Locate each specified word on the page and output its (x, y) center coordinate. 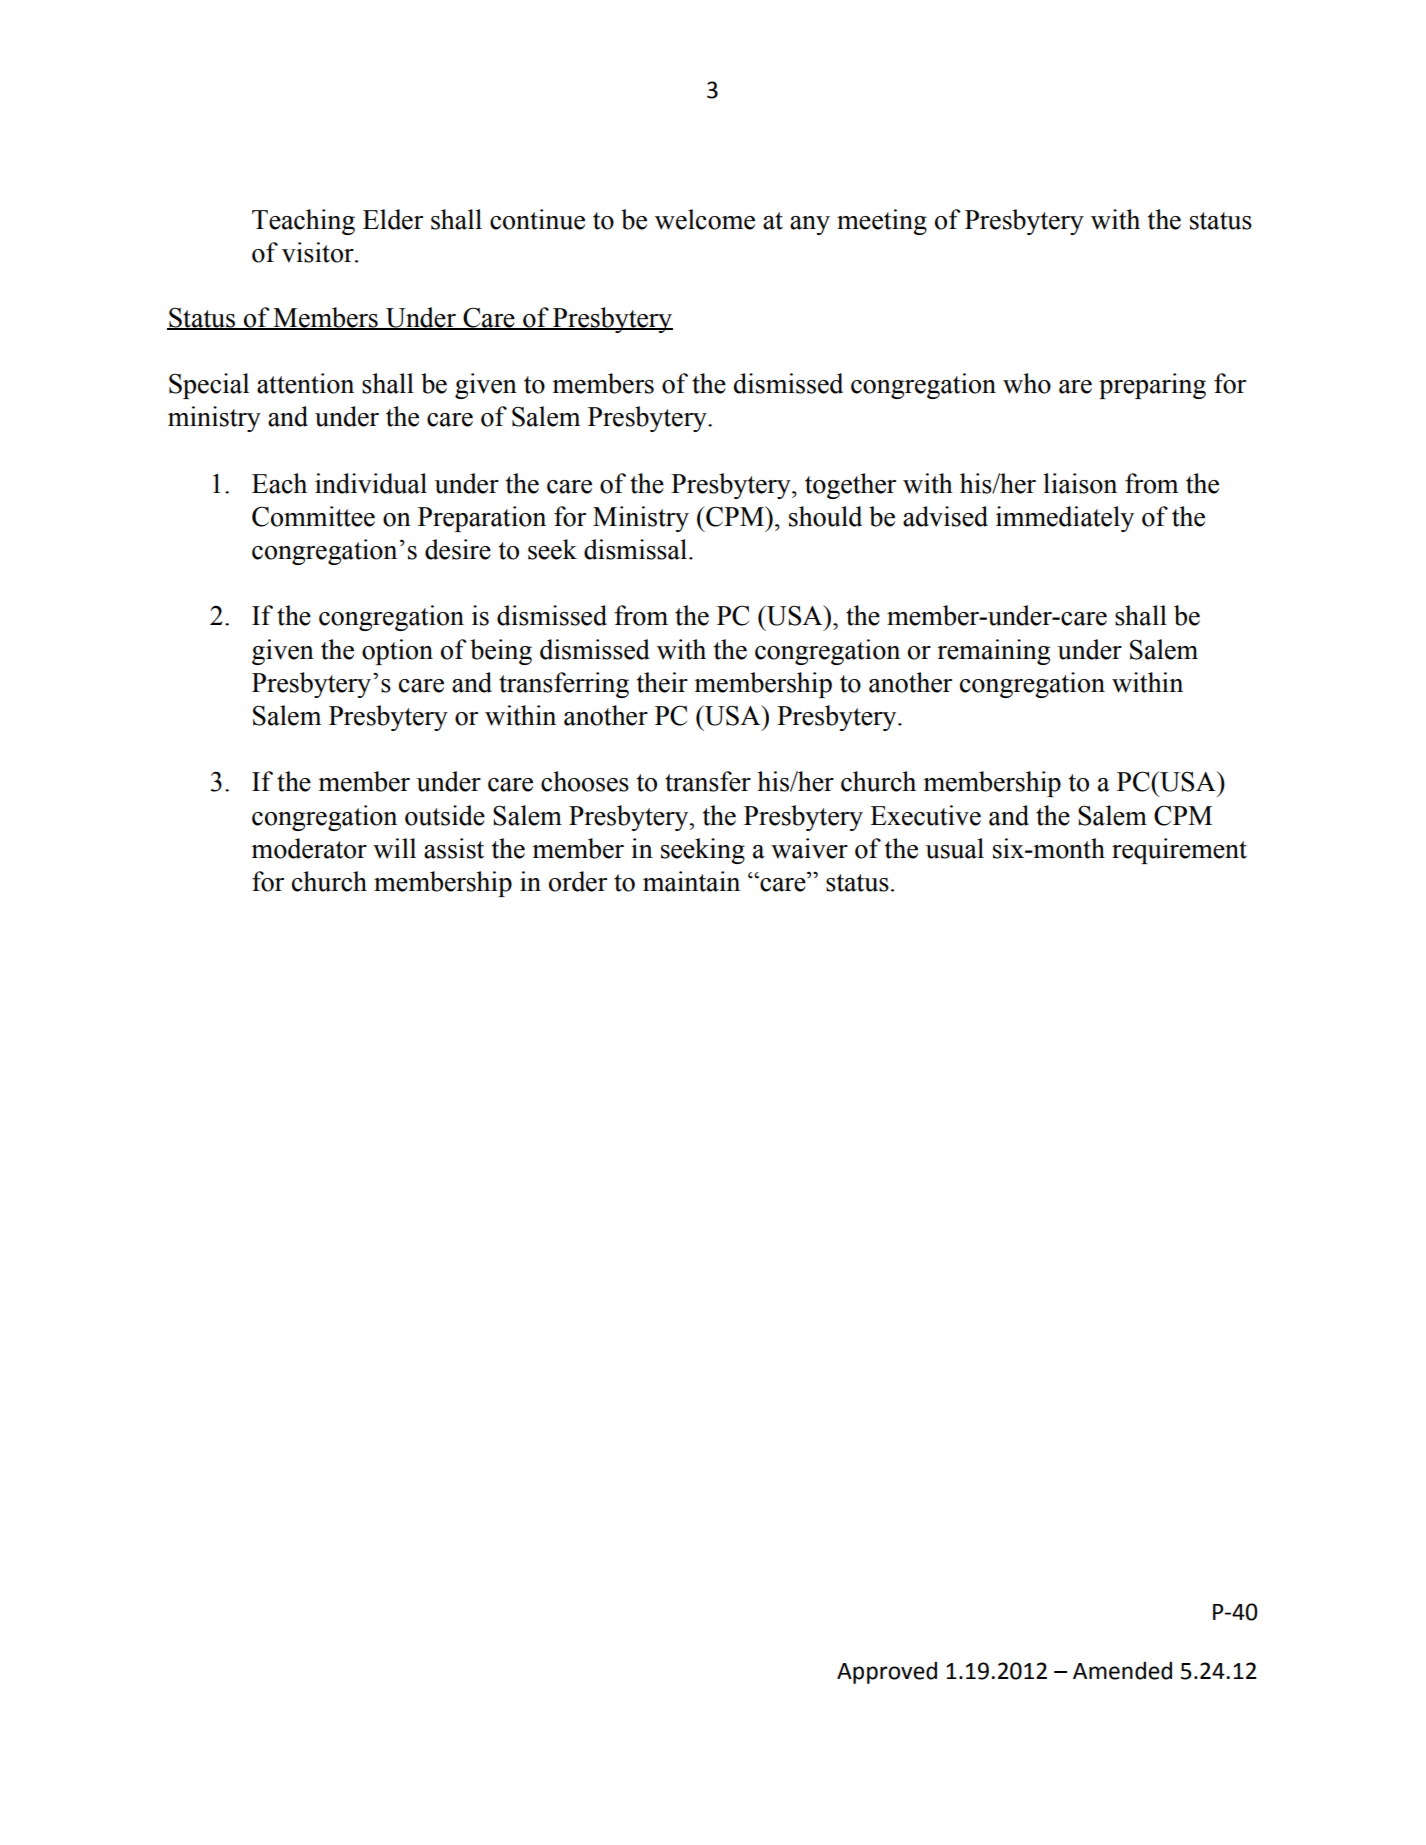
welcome (705, 219)
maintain (691, 881)
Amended (1122, 1671)
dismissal (637, 549)
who (1027, 383)
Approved (887, 1673)
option (397, 652)
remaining (993, 652)
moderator (309, 848)
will (394, 848)
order (578, 881)
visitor (319, 252)
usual (955, 848)
